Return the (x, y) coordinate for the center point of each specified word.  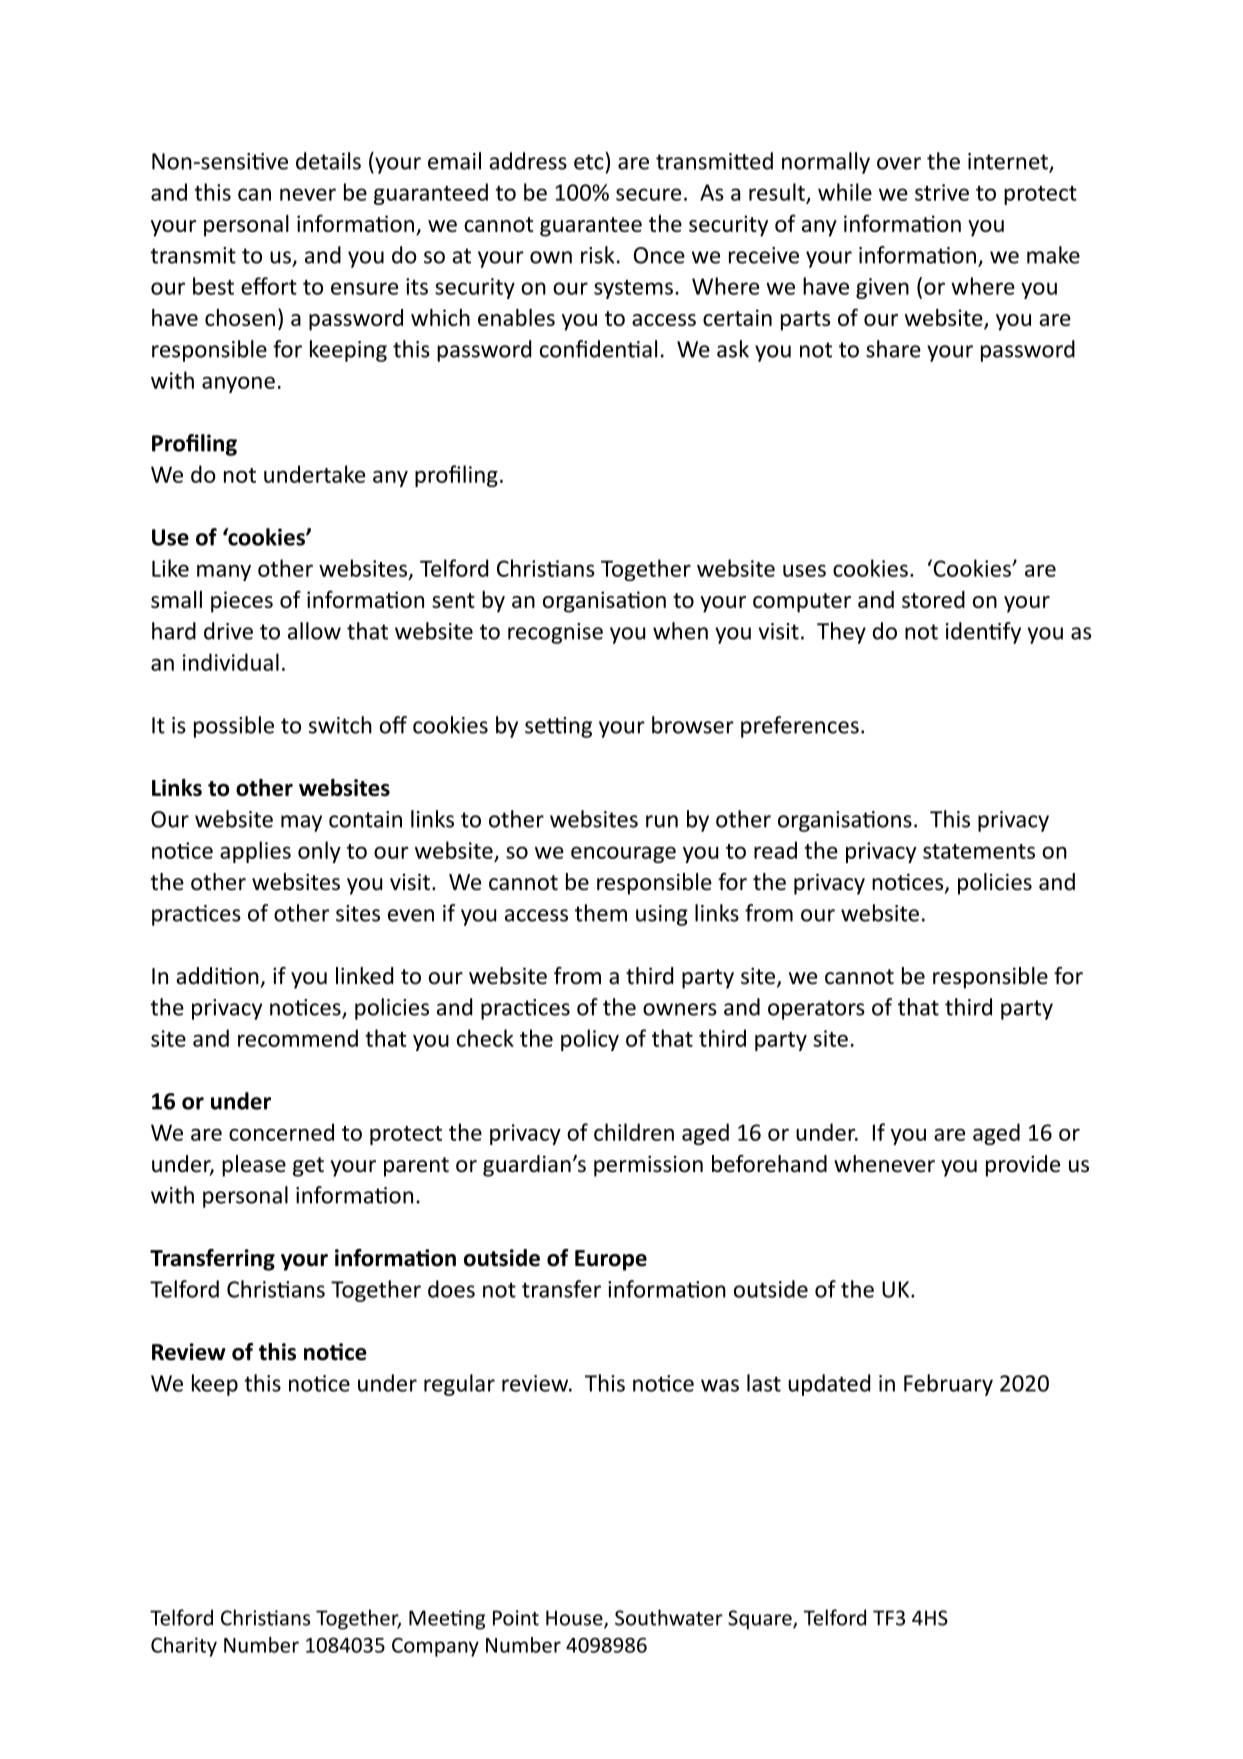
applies (255, 852)
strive (942, 192)
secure (648, 194)
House (575, 1619)
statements (979, 851)
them (601, 913)
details (328, 161)
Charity (184, 1647)
